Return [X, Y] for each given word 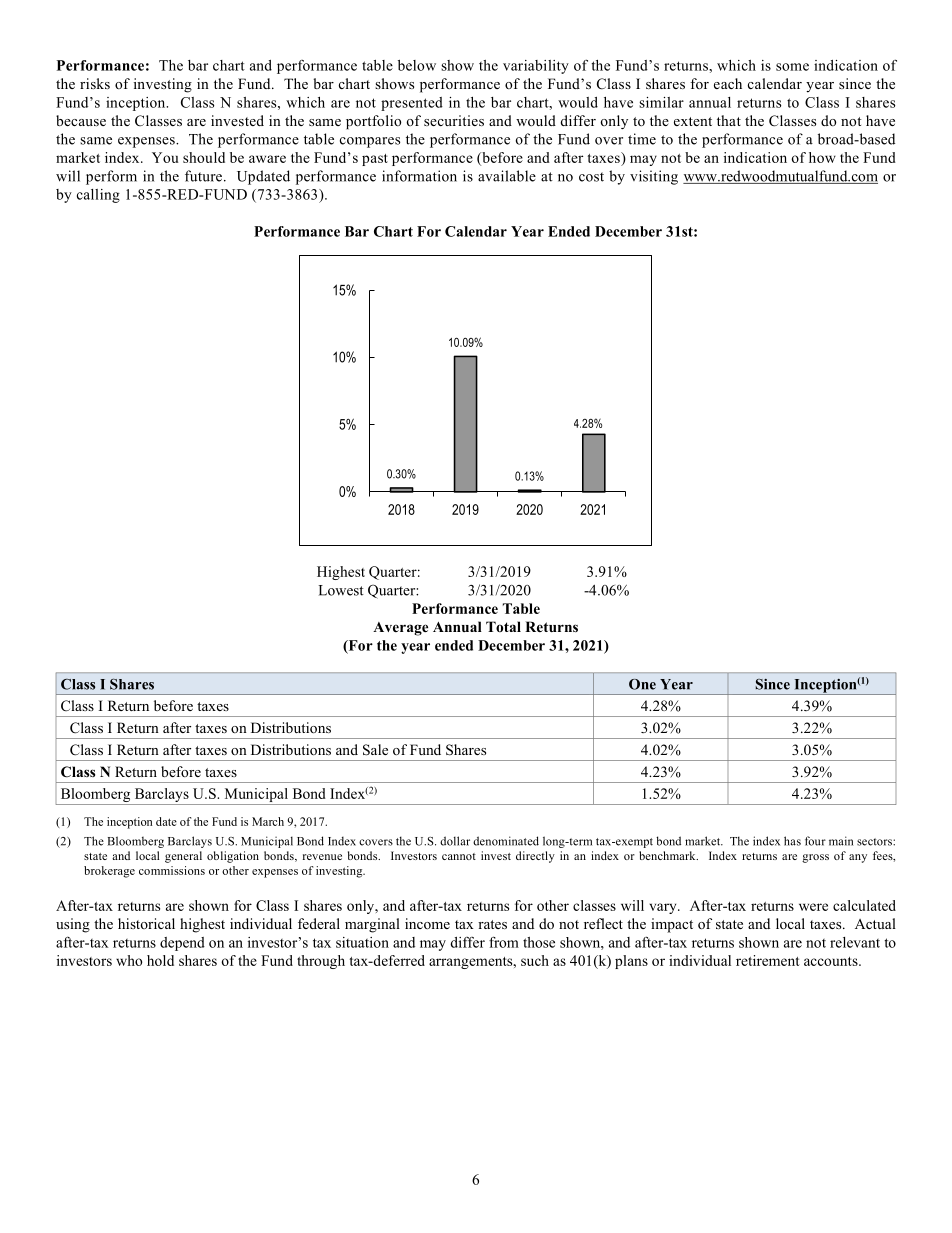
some [792, 67]
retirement [768, 960]
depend [182, 944]
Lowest [341, 590]
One [642, 684]
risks [95, 83]
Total [503, 626]
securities [454, 120]
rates [492, 924]
